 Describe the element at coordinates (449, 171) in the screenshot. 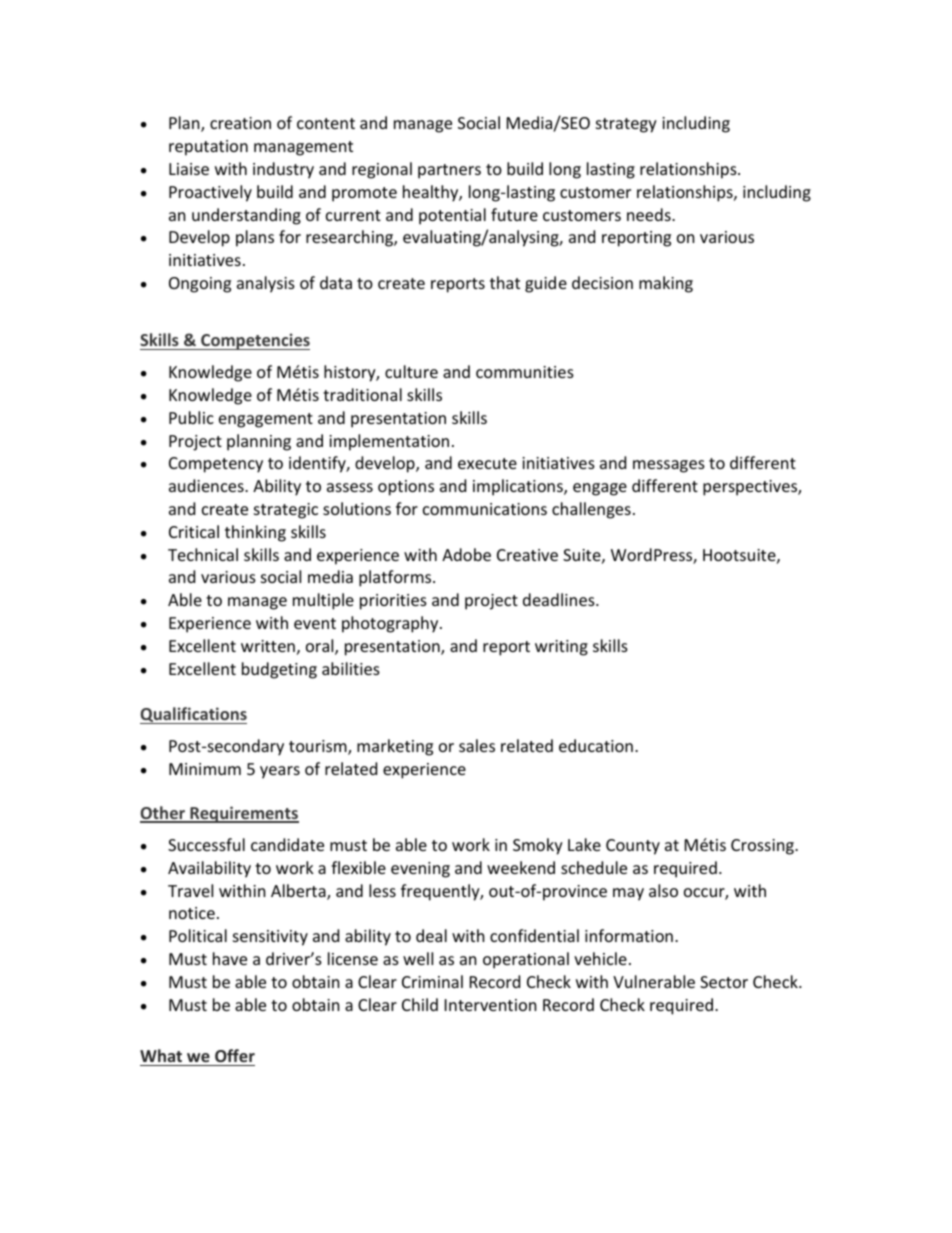

I see `partners` at that location.
